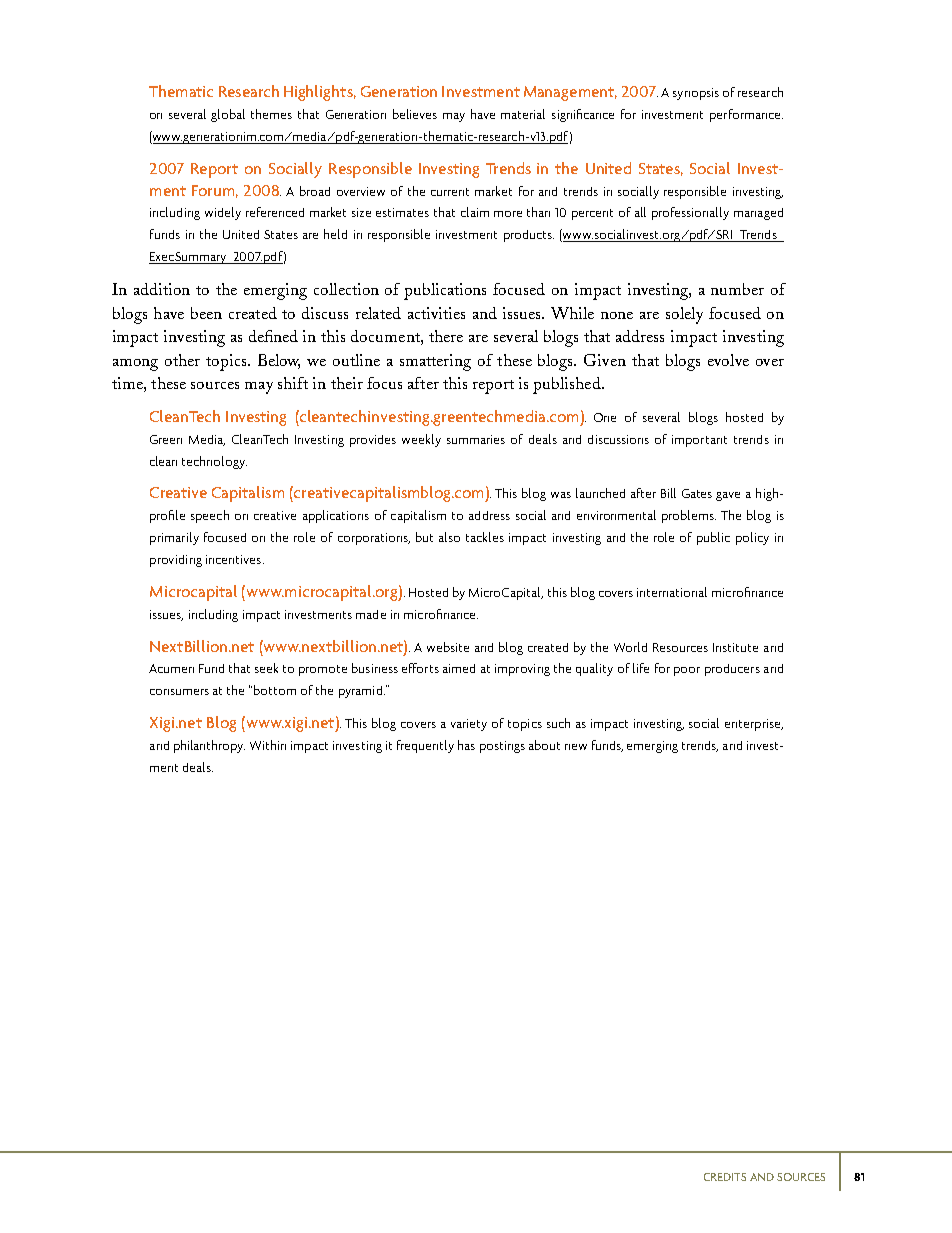 Image resolution: width=952 pixels, height=1233 pixels. What do you see at coordinates (182, 360) in the document?
I see `other` at bounding box center [182, 360].
